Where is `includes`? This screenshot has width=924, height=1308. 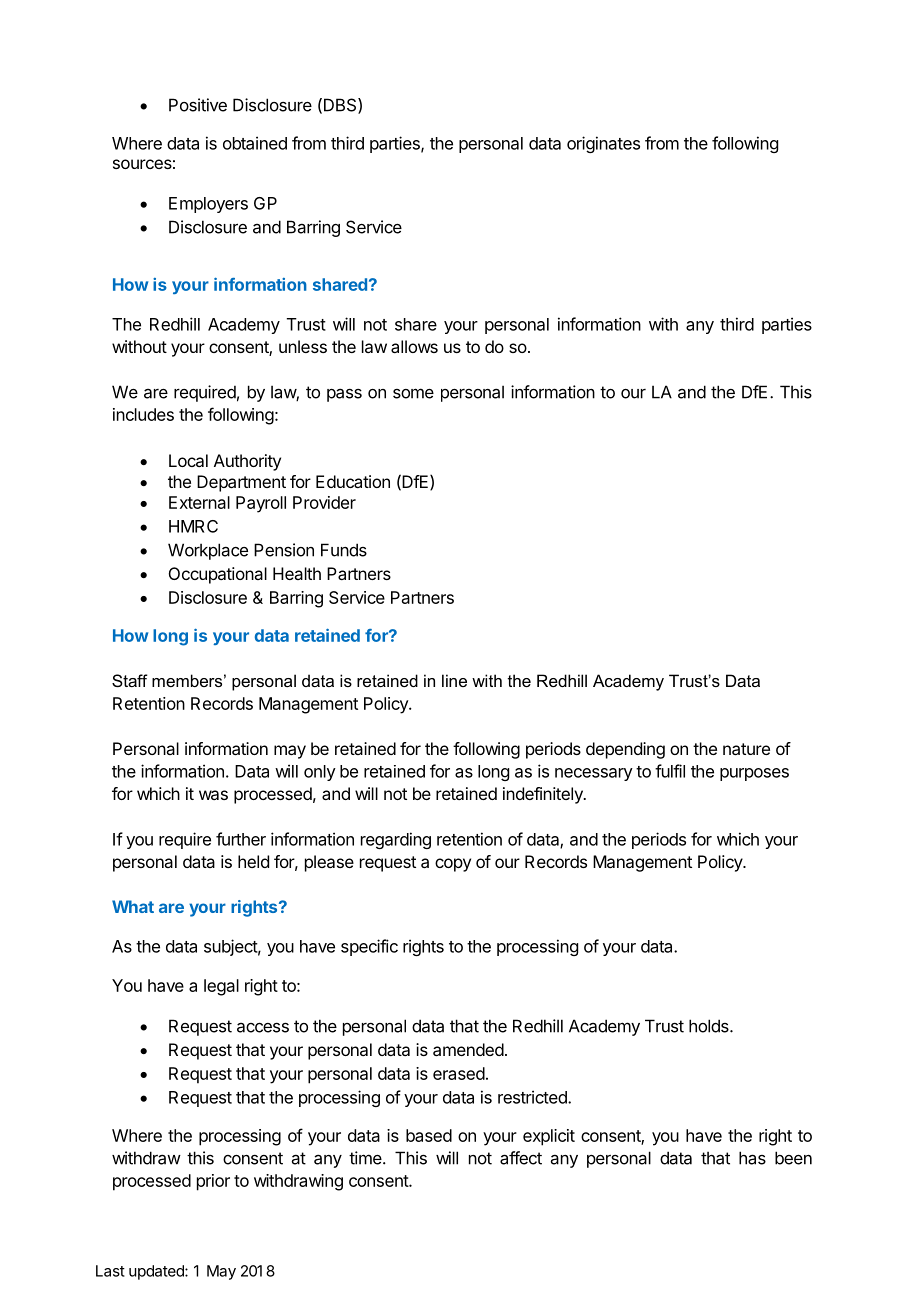
includes is located at coordinates (143, 414).
